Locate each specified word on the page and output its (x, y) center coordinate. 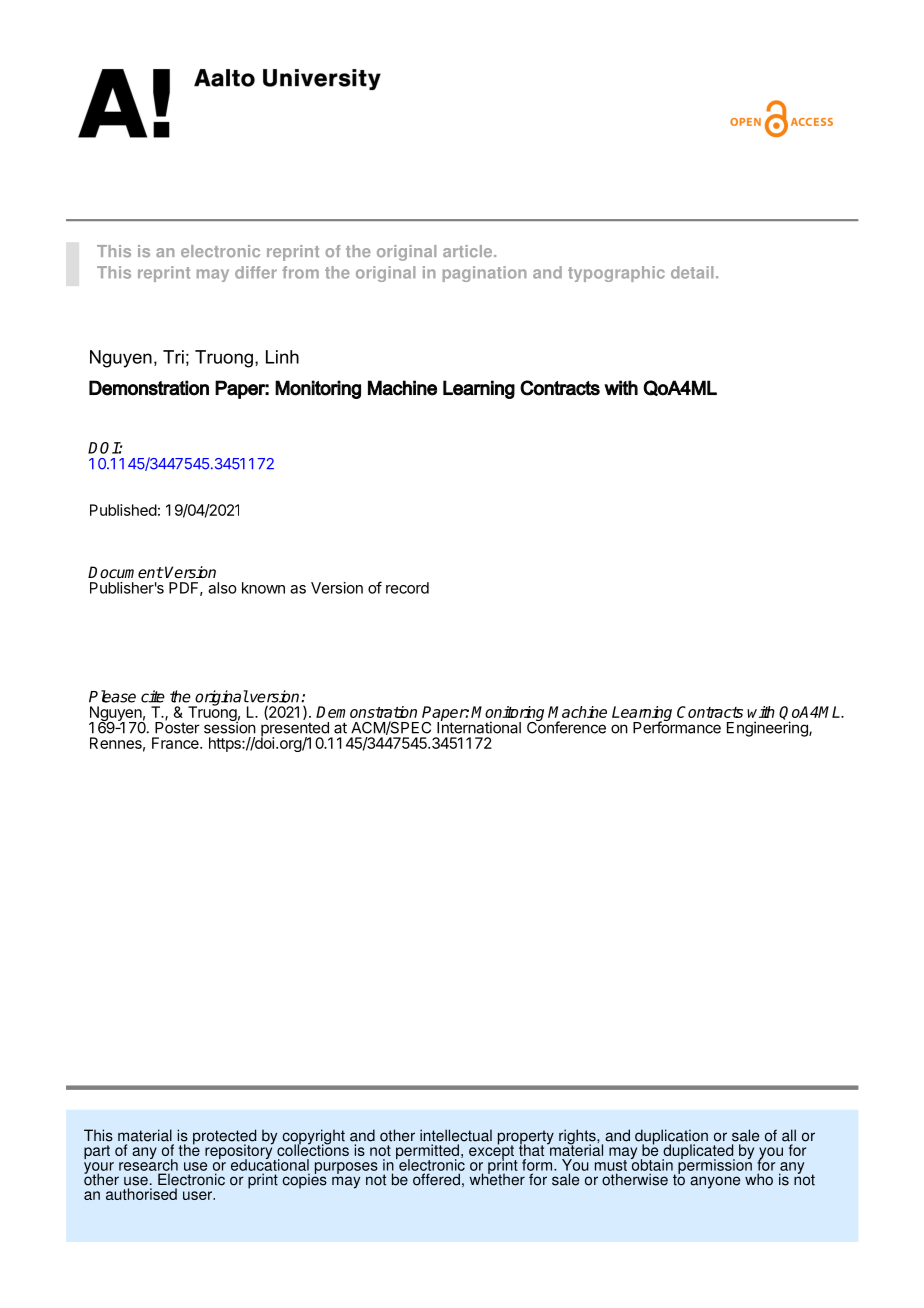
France (176, 743)
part (97, 1152)
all (789, 1135)
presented (296, 730)
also (222, 588)
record (407, 588)
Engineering (768, 729)
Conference (566, 726)
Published (123, 510)
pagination (485, 274)
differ (256, 272)
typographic (616, 274)
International (479, 727)
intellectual (456, 1135)
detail (692, 272)
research (148, 1164)
